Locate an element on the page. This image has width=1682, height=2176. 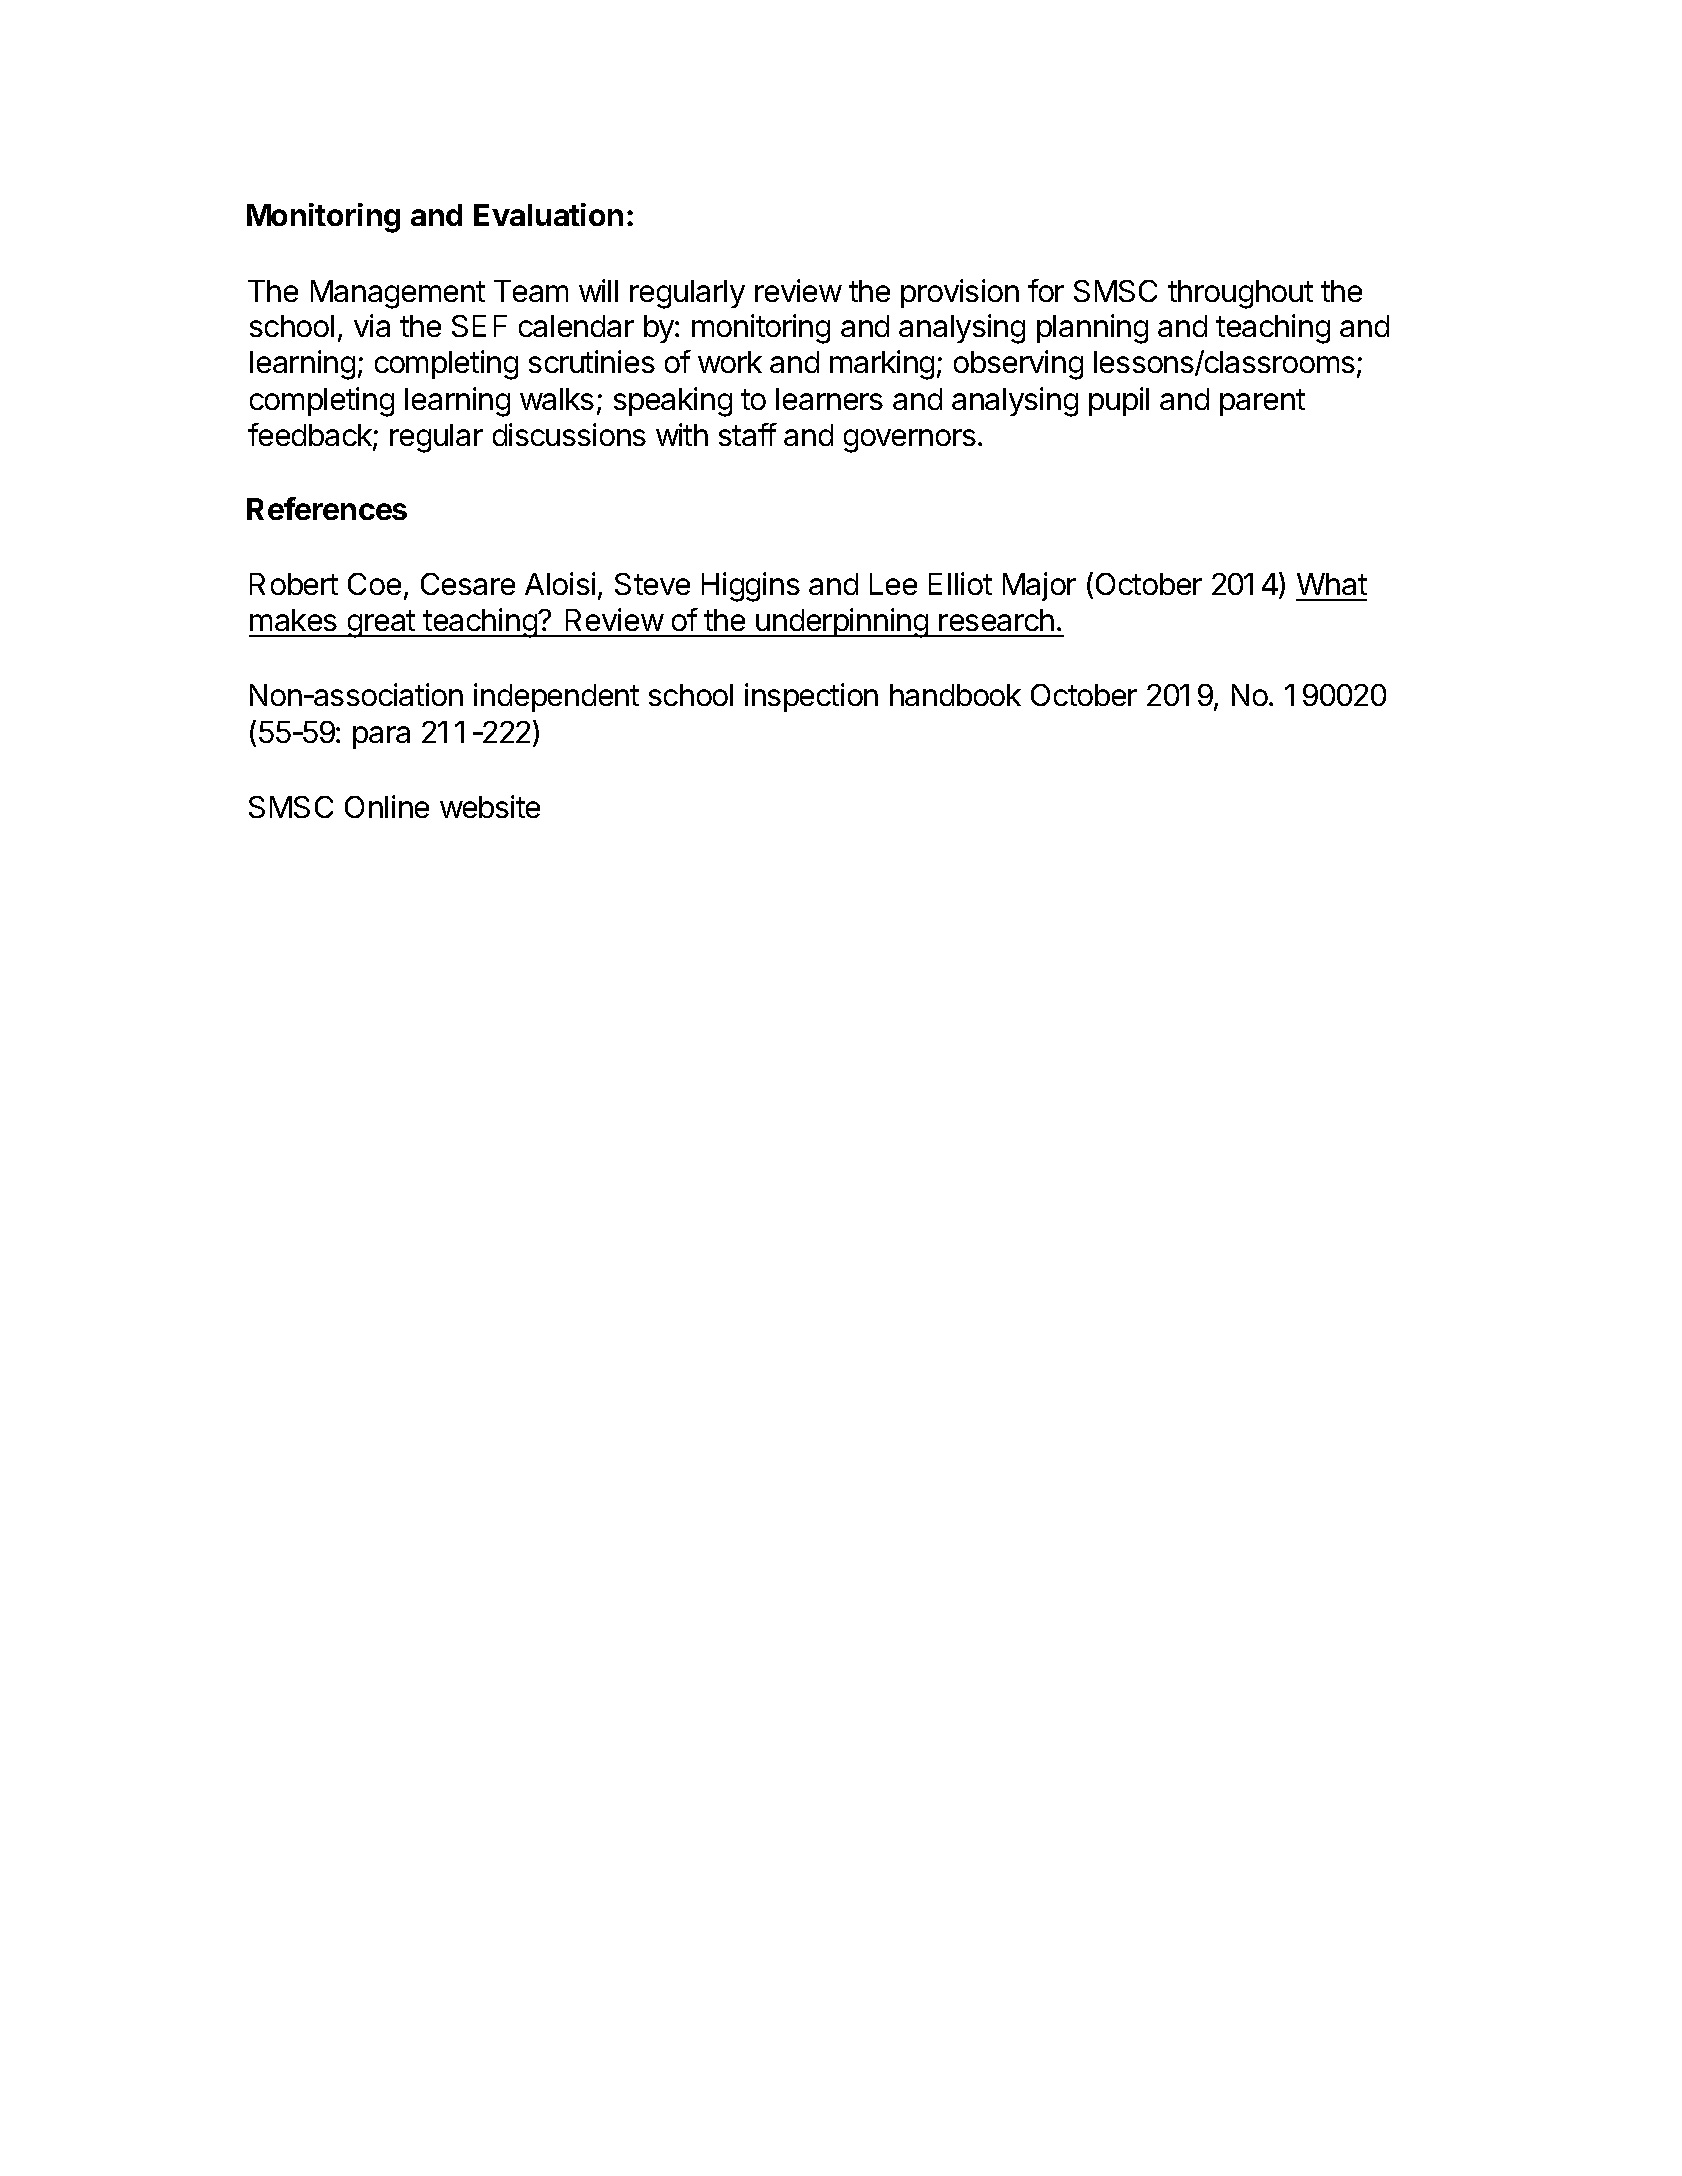
Major is located at coordinates (1039, 586).
